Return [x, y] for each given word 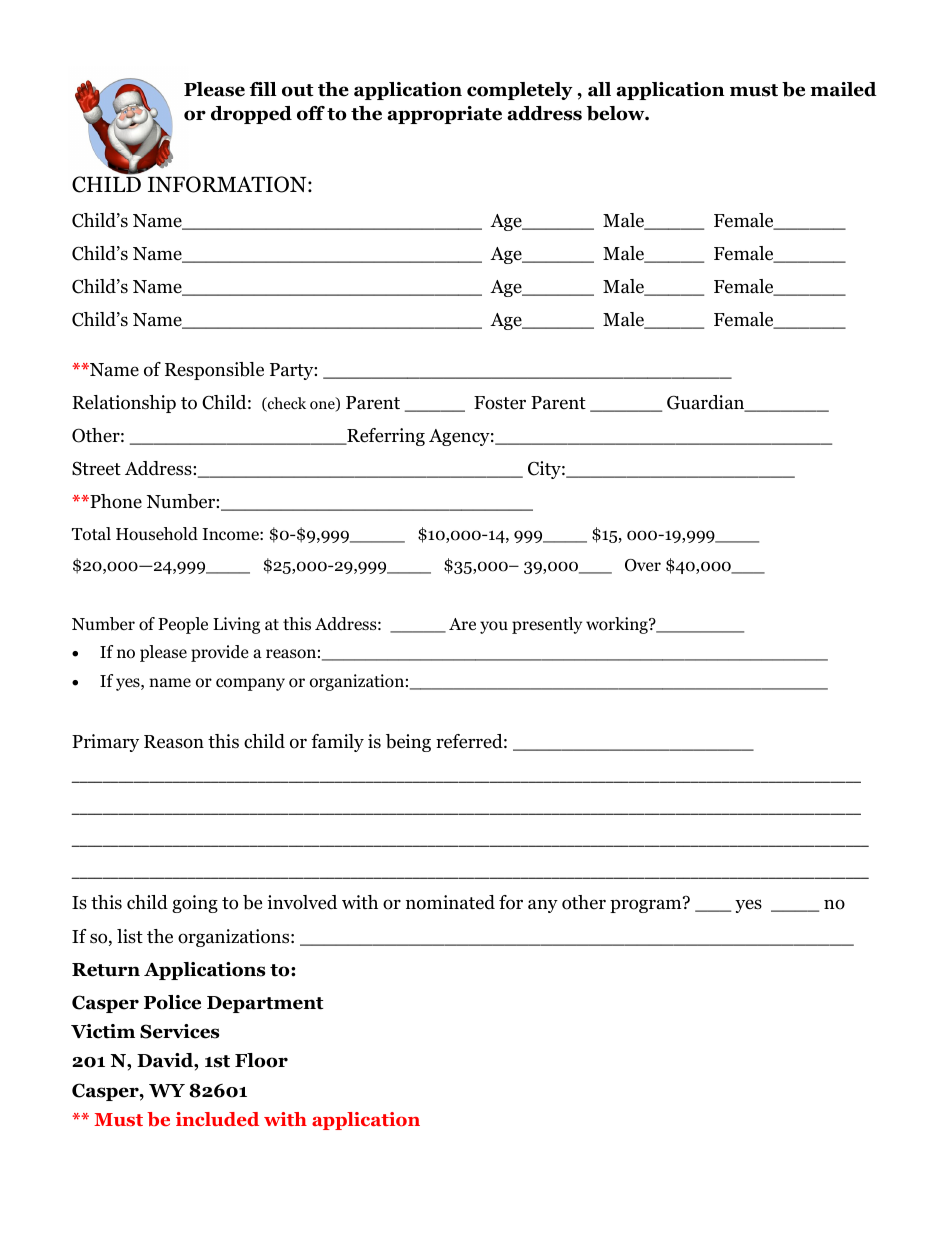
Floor [261, 1060]
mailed [843, 89]
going [195, 904]
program [647, 905]
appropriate [444, 115]
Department [265, 1004]
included [217, 1119]
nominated [450, 902]
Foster [500, 403]
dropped [251, 115]
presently [547, 625]
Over [643, 565]
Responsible [214, 371]
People [183, 625]
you [494, 627]
